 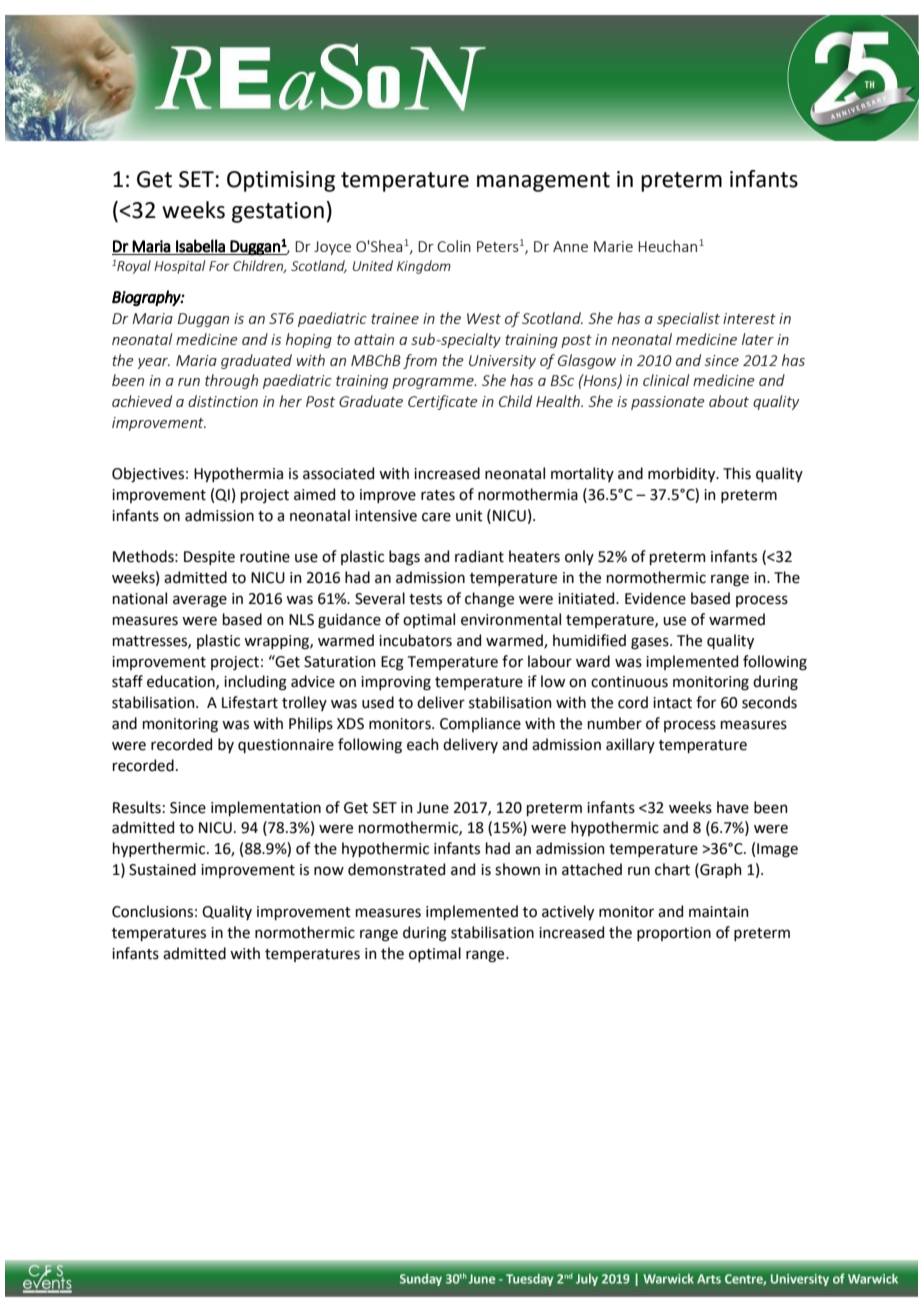 What do you see at coordinates (683, 474) in the page?
I see `morbidity` at bounding box center [683, 474].
